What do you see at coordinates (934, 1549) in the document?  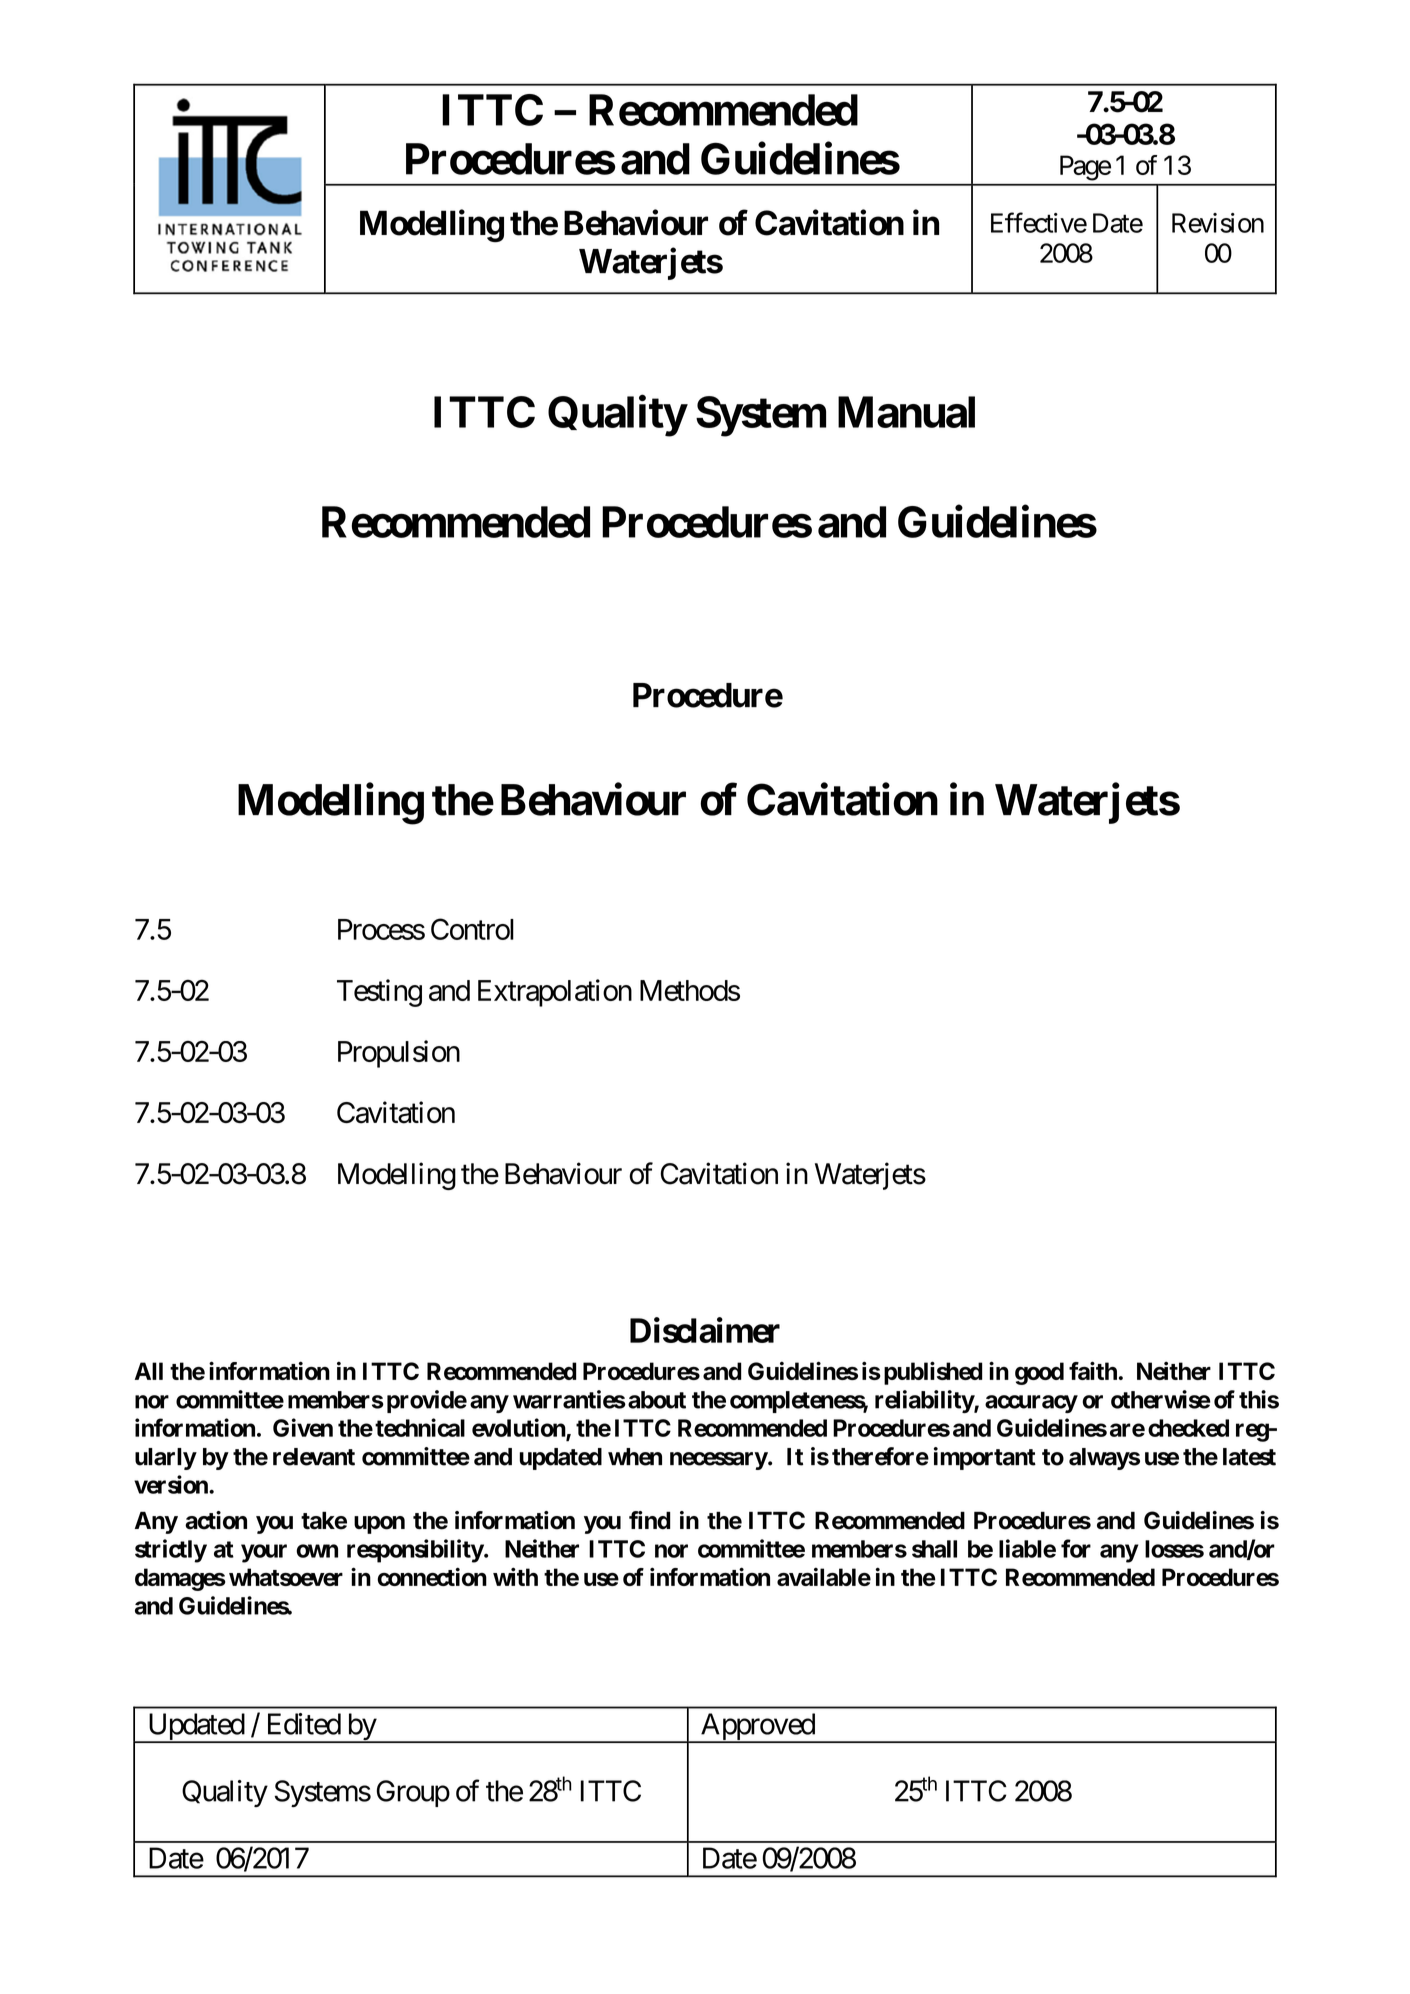 I see `shall` at bounding box center [934, 1549].
